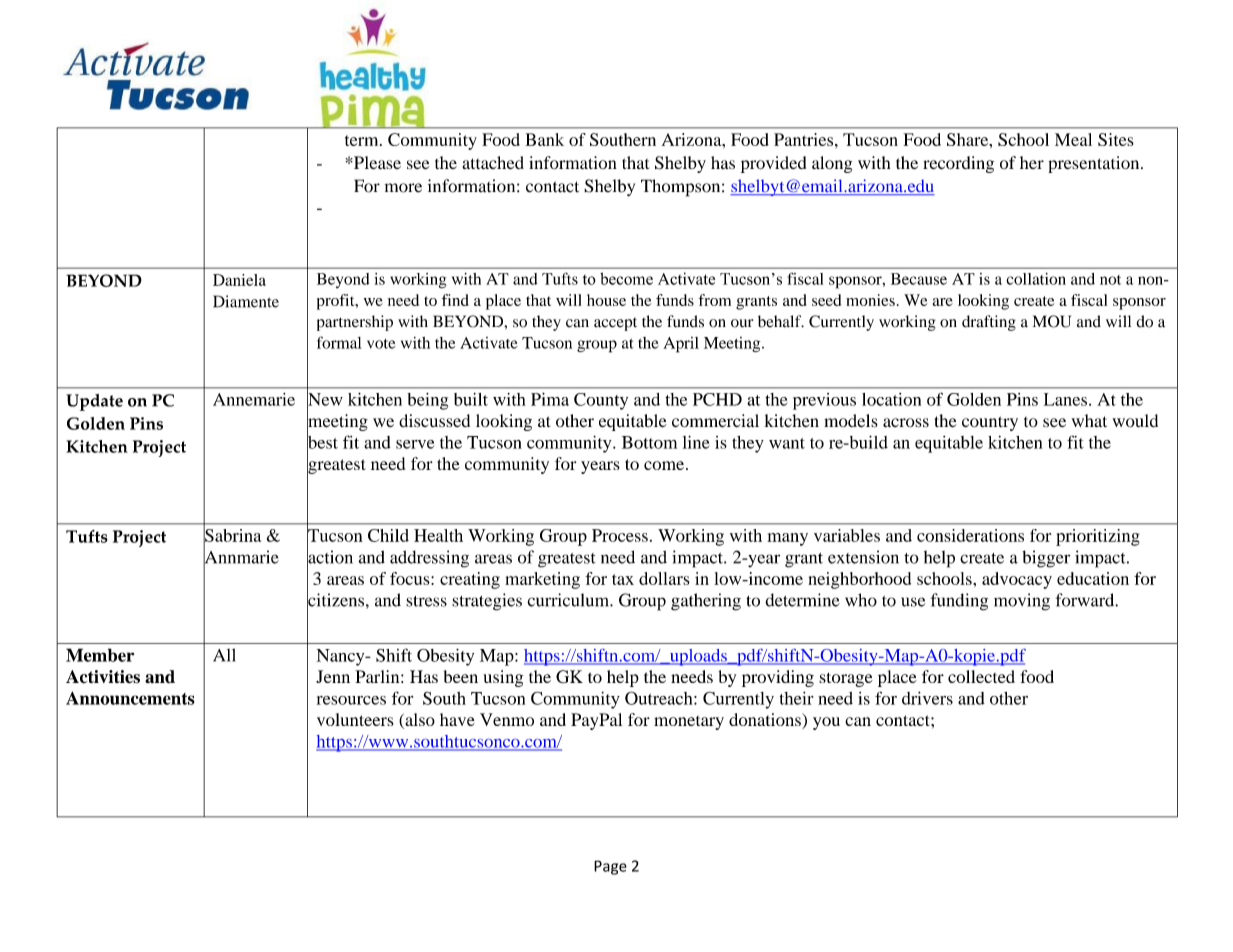  I want to click on County, so click(601, 401).
